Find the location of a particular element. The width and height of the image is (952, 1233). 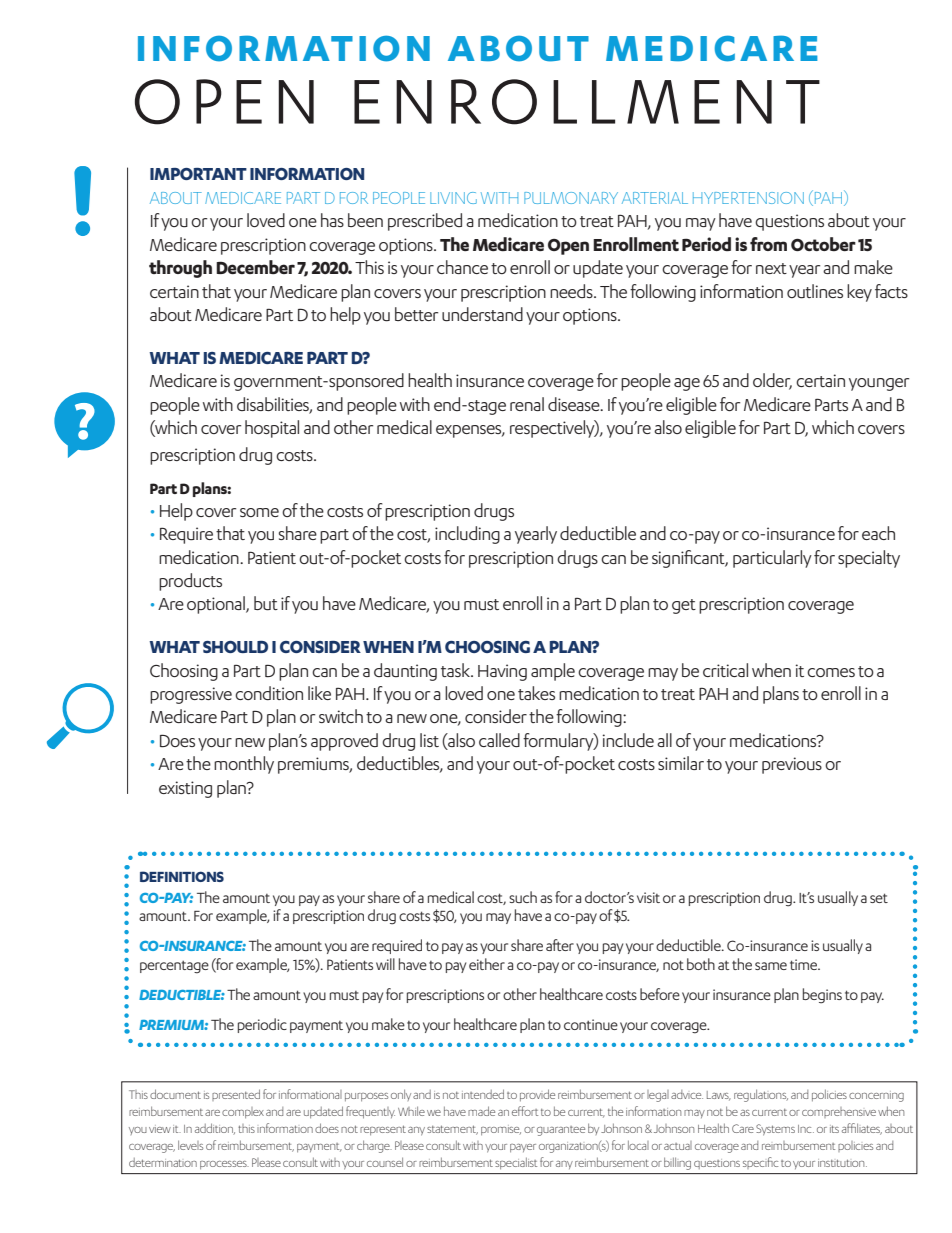

called is located at coordinates (499, 740).
